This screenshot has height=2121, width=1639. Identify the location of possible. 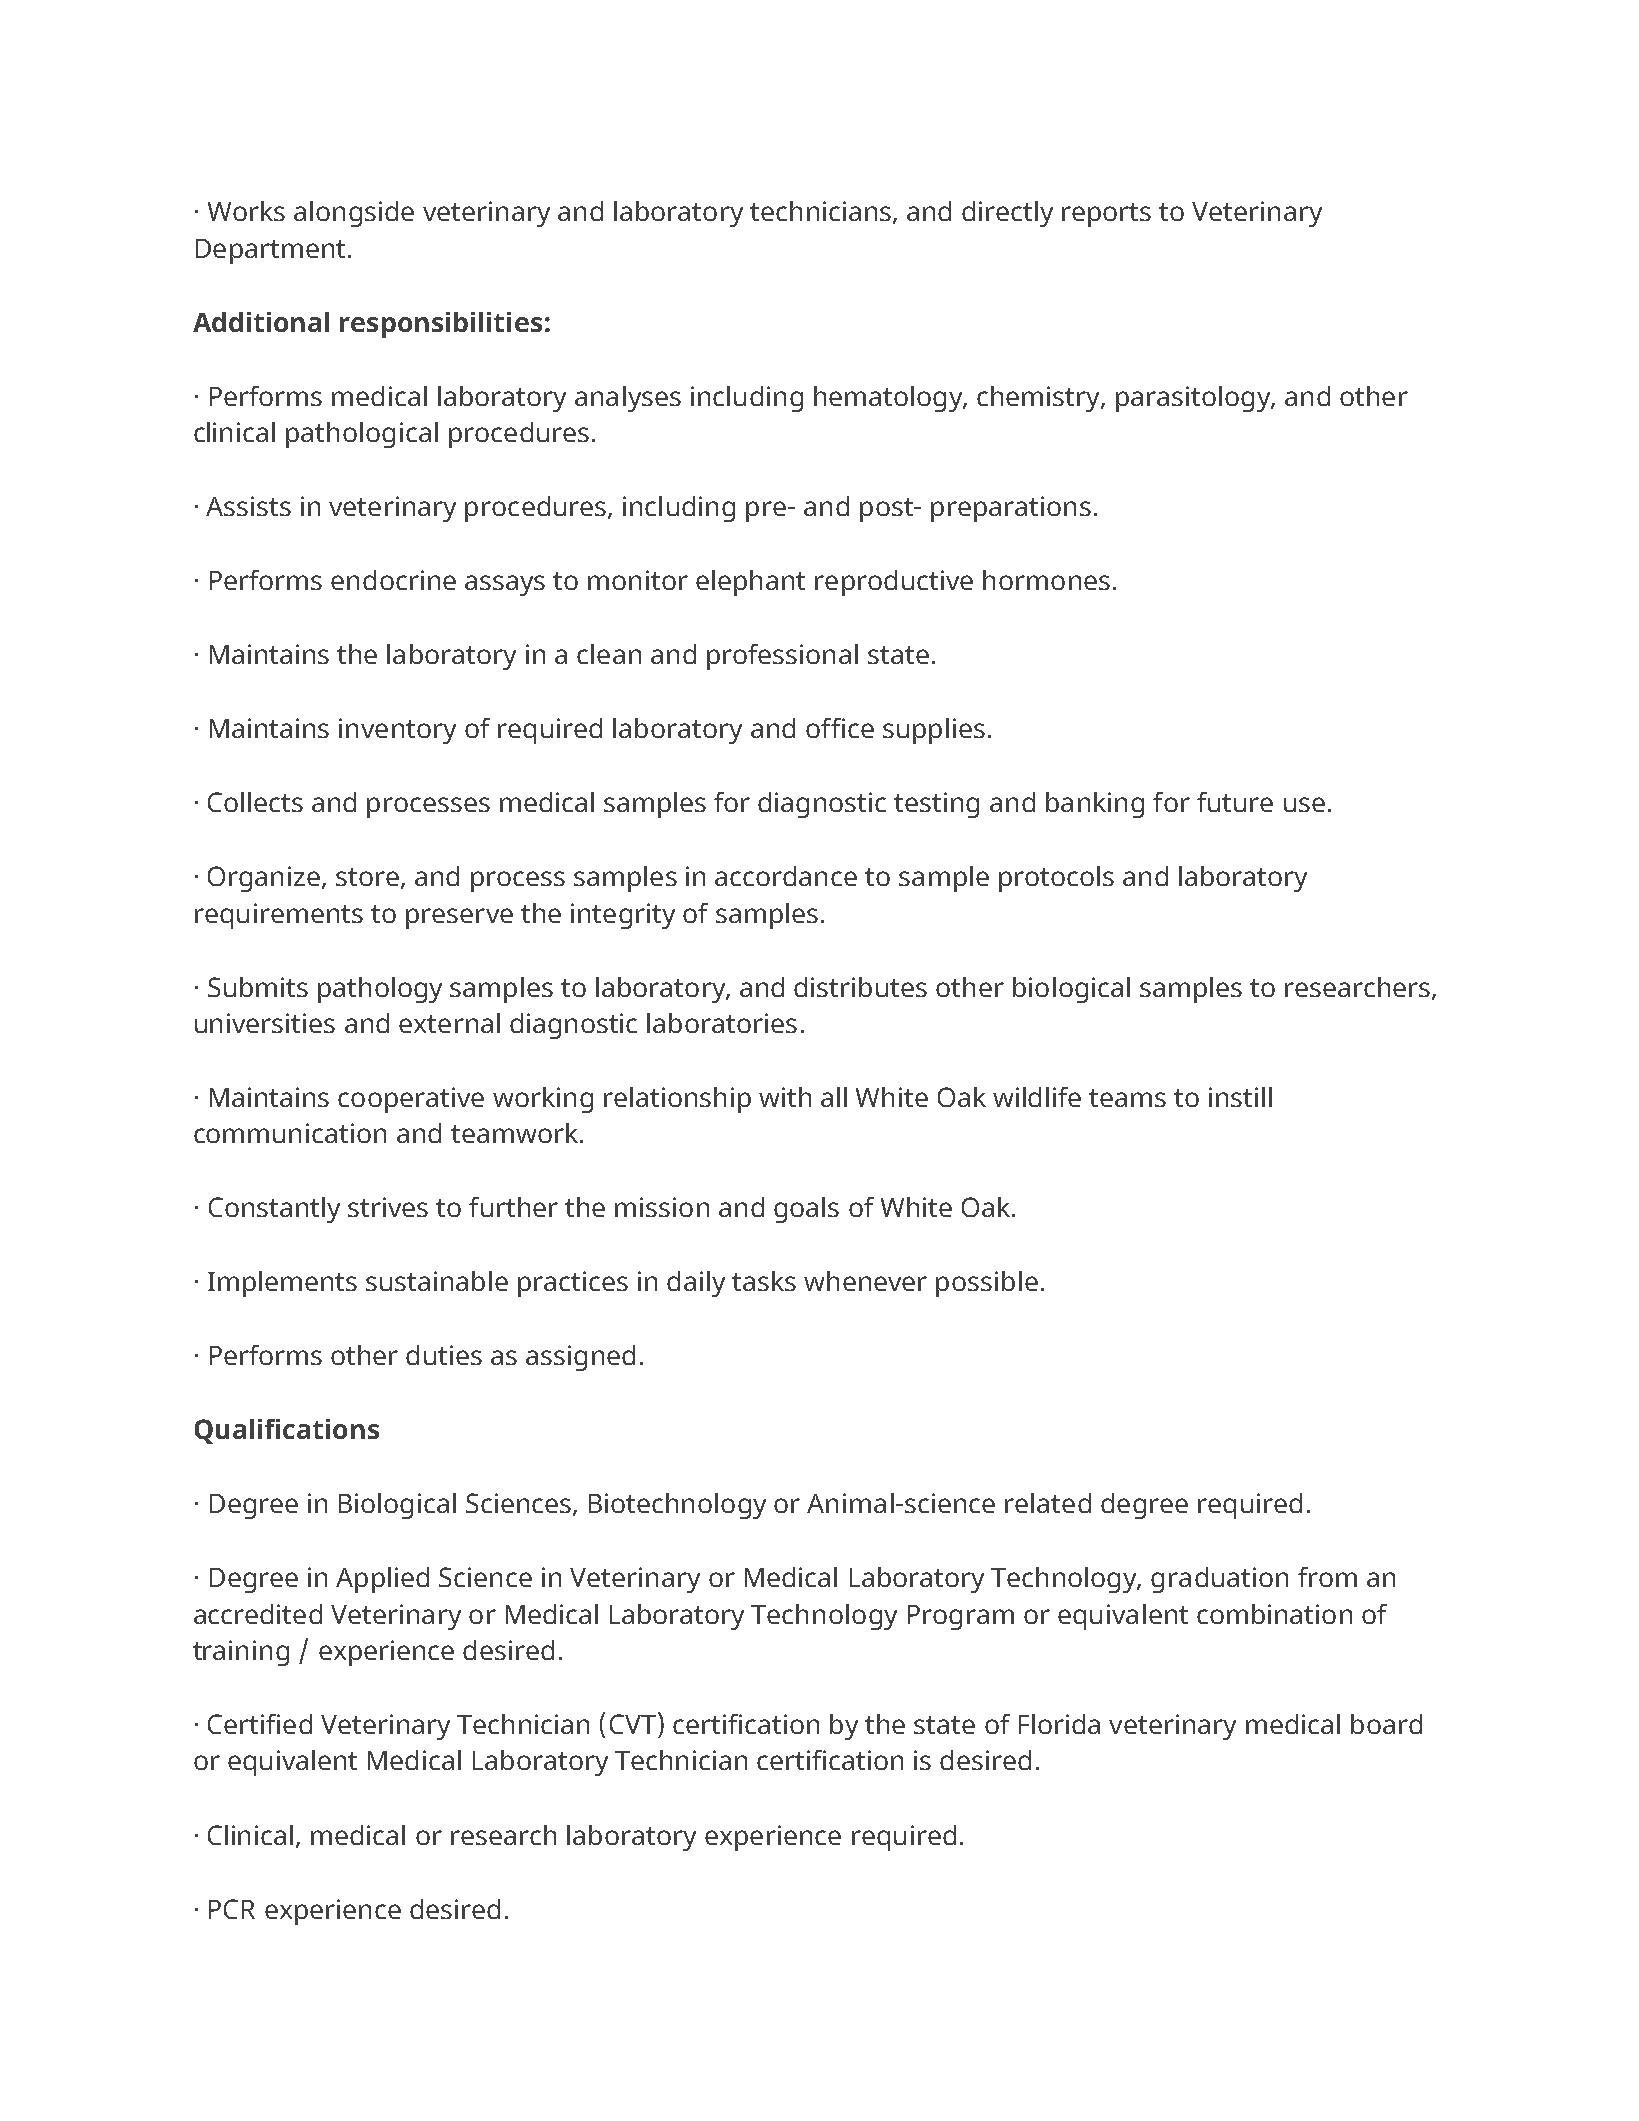
(987, 1284).
